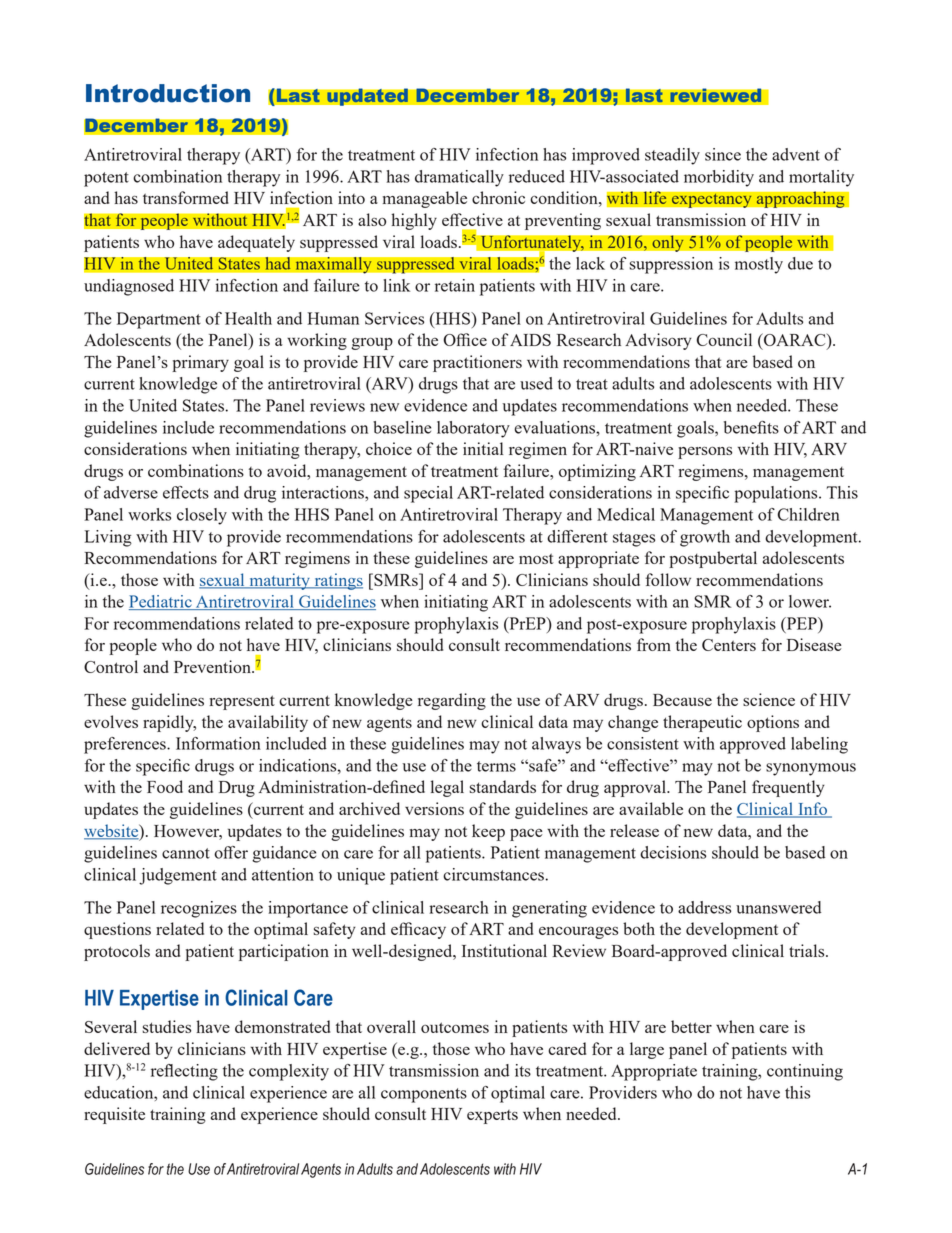  Describe the element at coordinates (477, 363) in the image. I see `practitioners` at that location.
